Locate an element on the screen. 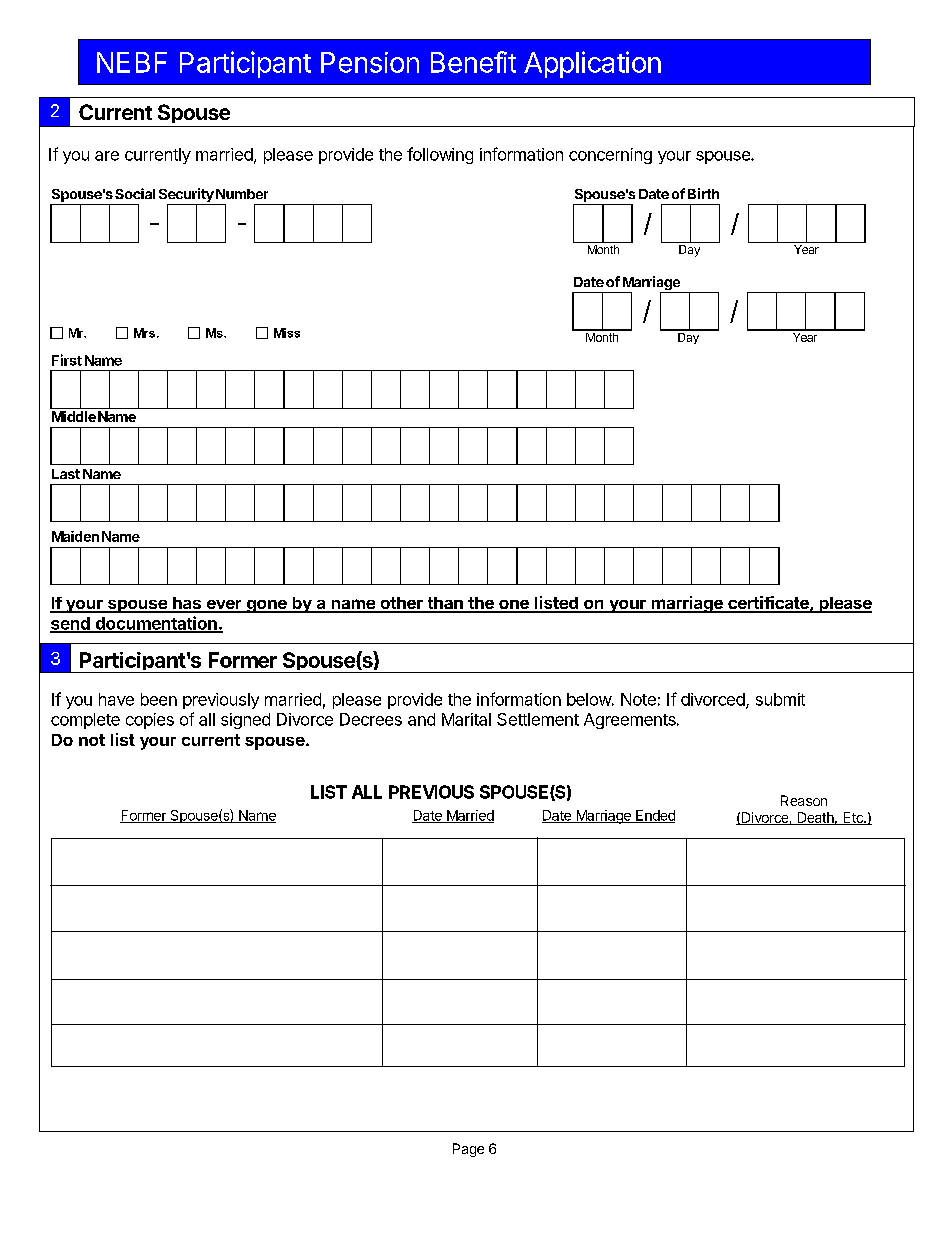 The height and width of the screenshot is (1233, 952). Miss is located at coordinates (287, 333).
